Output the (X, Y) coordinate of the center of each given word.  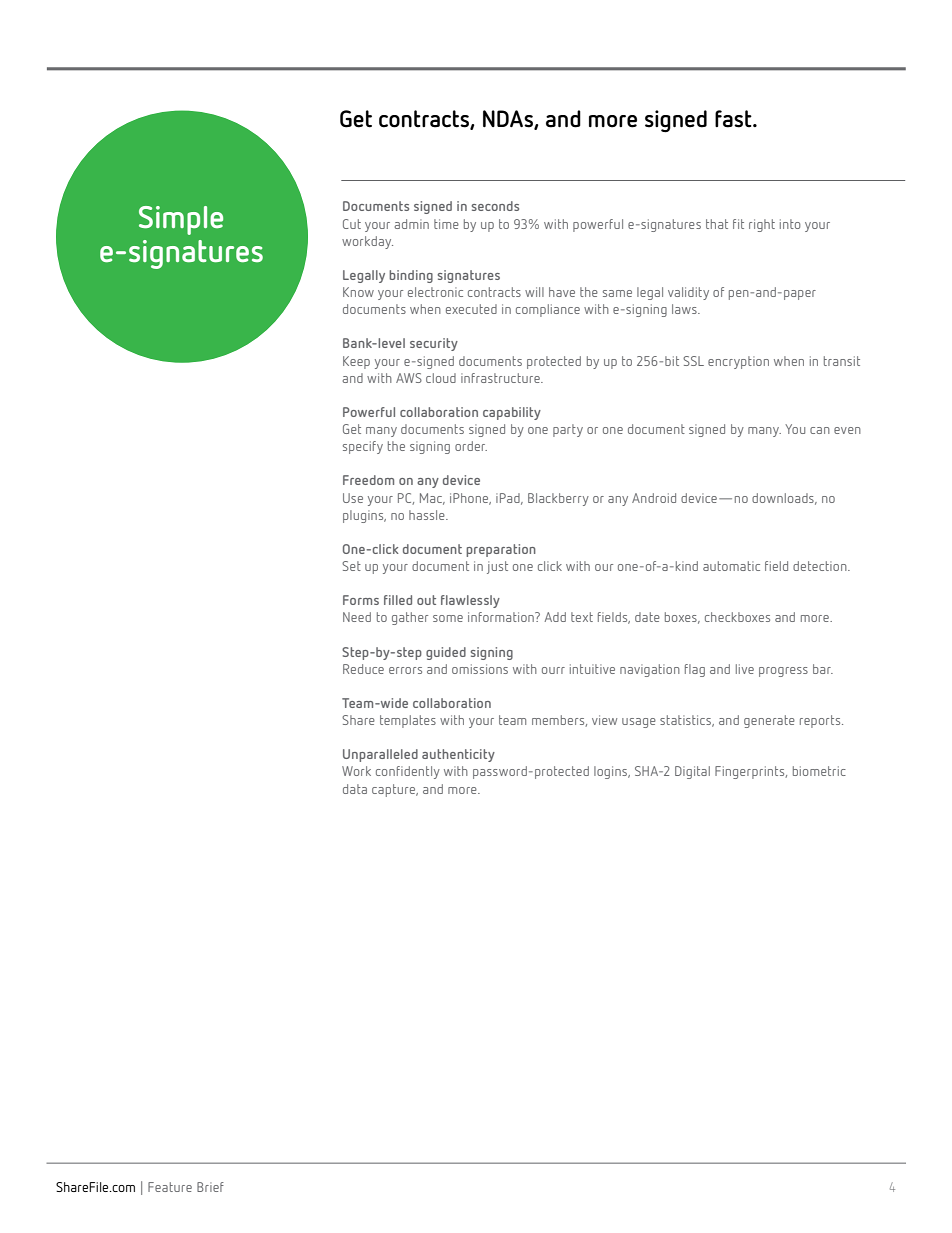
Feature (170, 1187)
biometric (819, 771)
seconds (495, 206)
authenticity (458, 755)
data (355, 789)
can (820, 430)
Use (353, 498)
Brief (210, 1187)
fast (734, 119)
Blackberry (558, 499)
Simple (181, 220)
